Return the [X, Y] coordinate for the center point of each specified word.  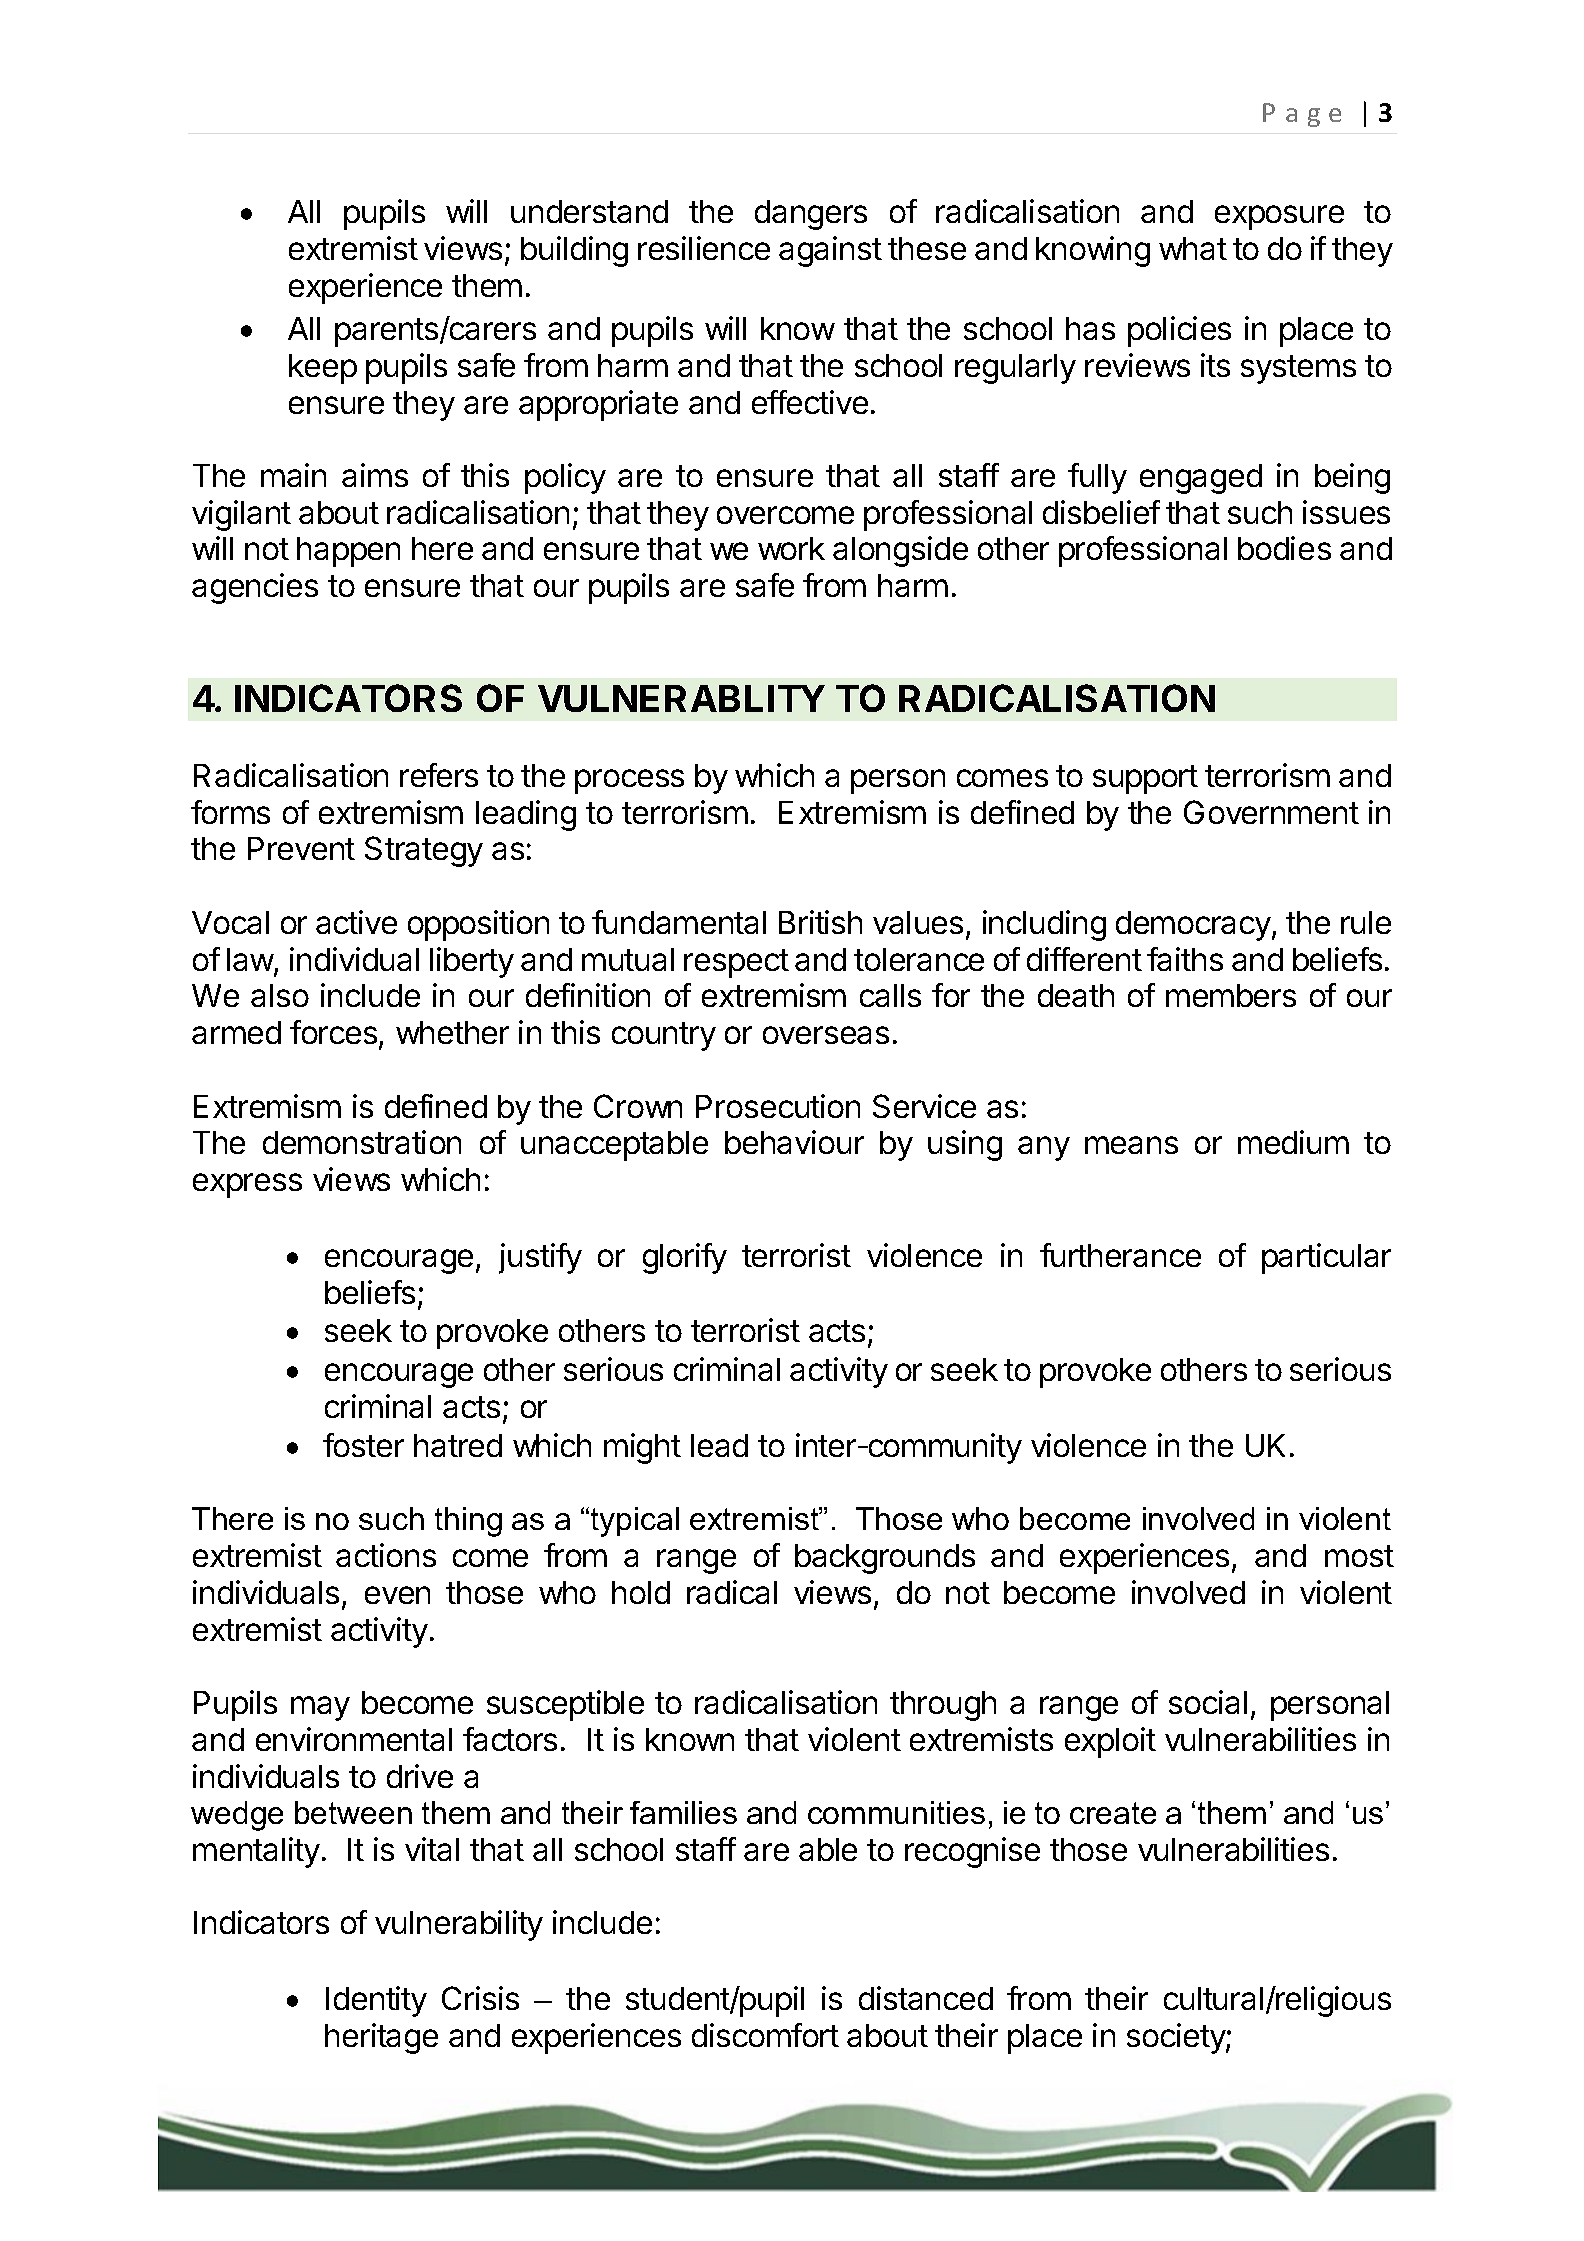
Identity [376, 2001]
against [830, 251]
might [642, 1448]
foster [363, 1445]
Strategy [424, 851]
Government [1271, 812]
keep [323, 369]
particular [1326, 1258]
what [1193, 248]
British [820, 922]
